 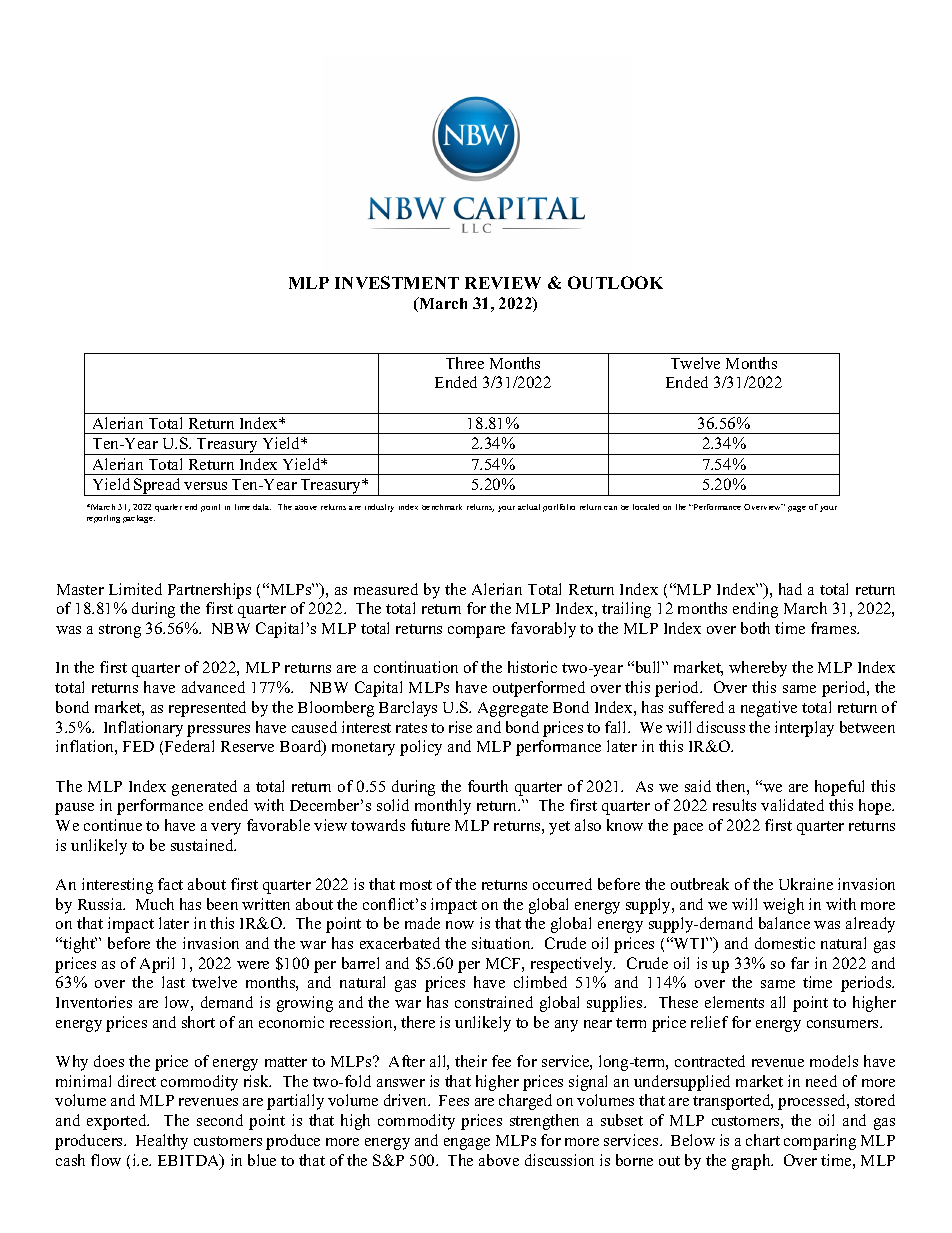 I want to click on Ukraine, so click(x=806, y=884).
